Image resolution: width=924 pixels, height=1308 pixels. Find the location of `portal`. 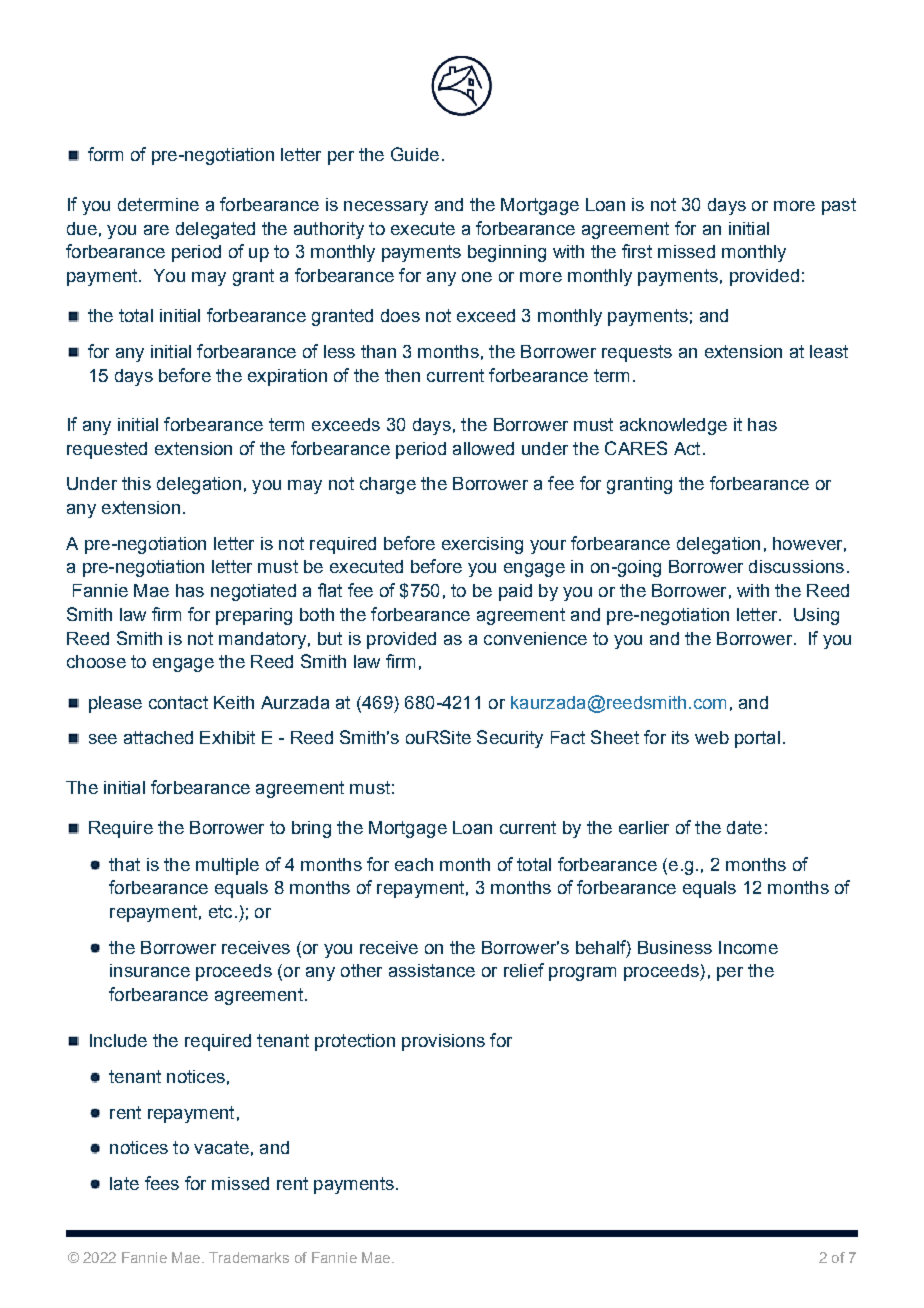

portal is located at coordinates (757, 739).
